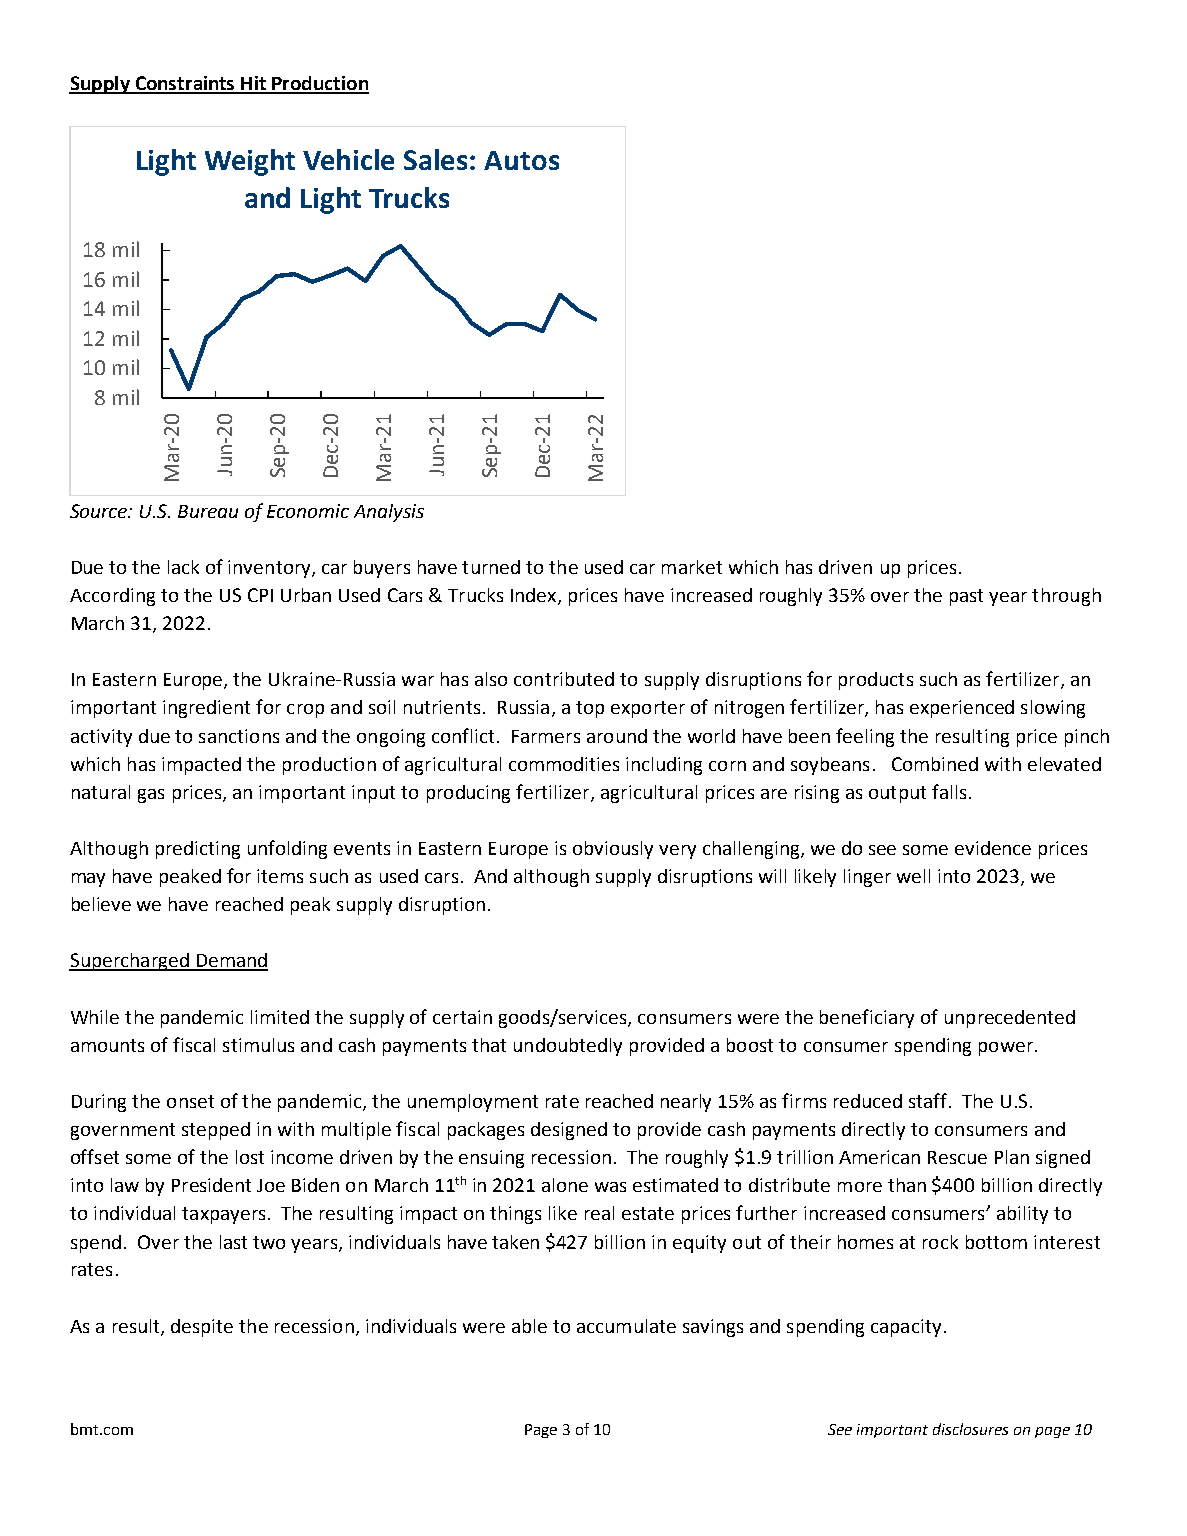  Describe the element at coordinates (966, 597) in the document. I see `past` at that location.
